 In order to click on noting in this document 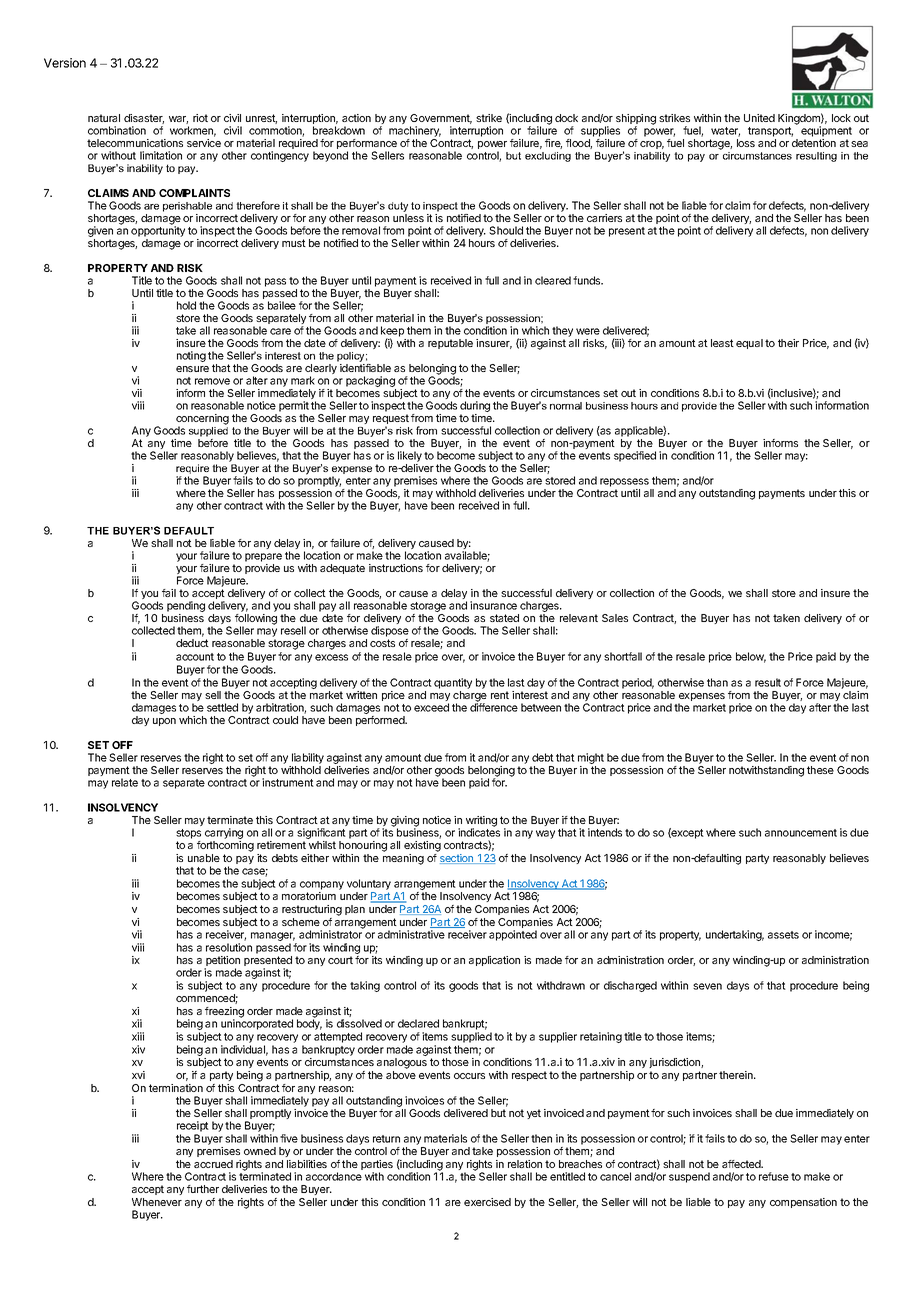, I will do `click(191, 356)`.
